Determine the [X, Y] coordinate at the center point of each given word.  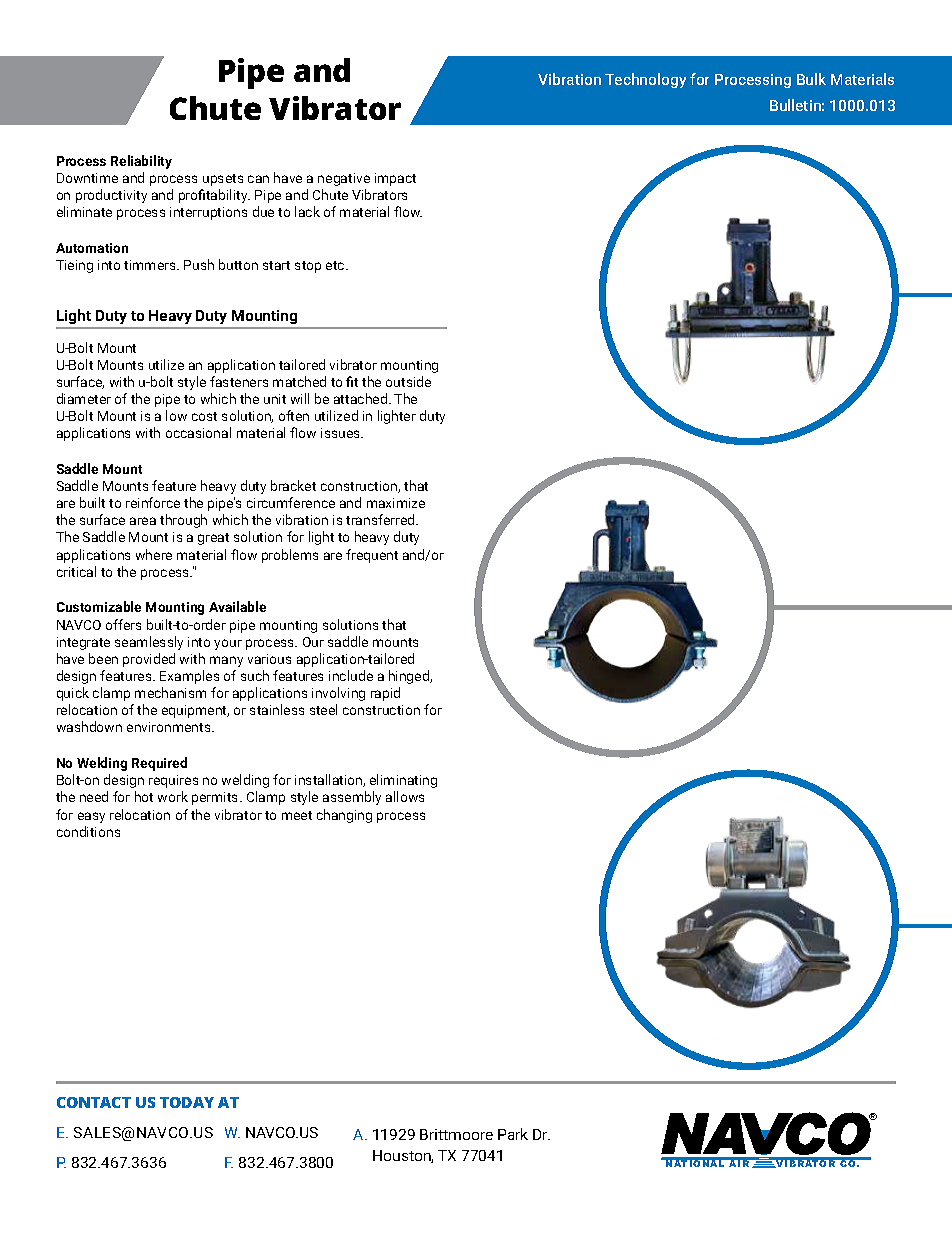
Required [159, 764]
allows [405, 796]
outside [408, 381]
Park [513, 1134]
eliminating [403, 781]
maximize [396, 503]
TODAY [187, 1102]
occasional [198, 432]
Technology [645, 80]
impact [395, 179]
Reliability [141, 162]
